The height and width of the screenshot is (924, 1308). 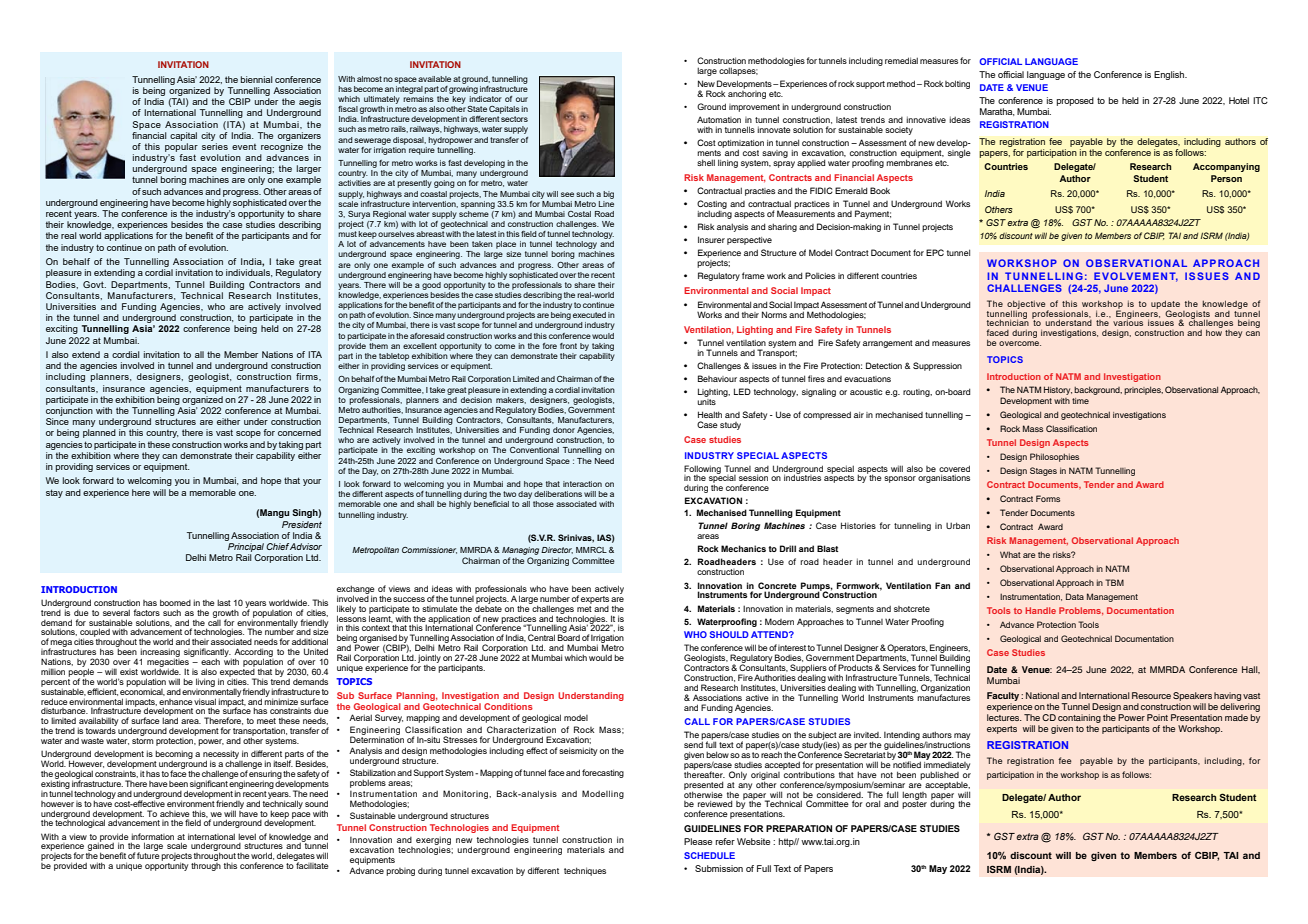 What do you see at coordinates (152, 836) in the screenshot?
I see `information` at bounding box center [152, 836].
